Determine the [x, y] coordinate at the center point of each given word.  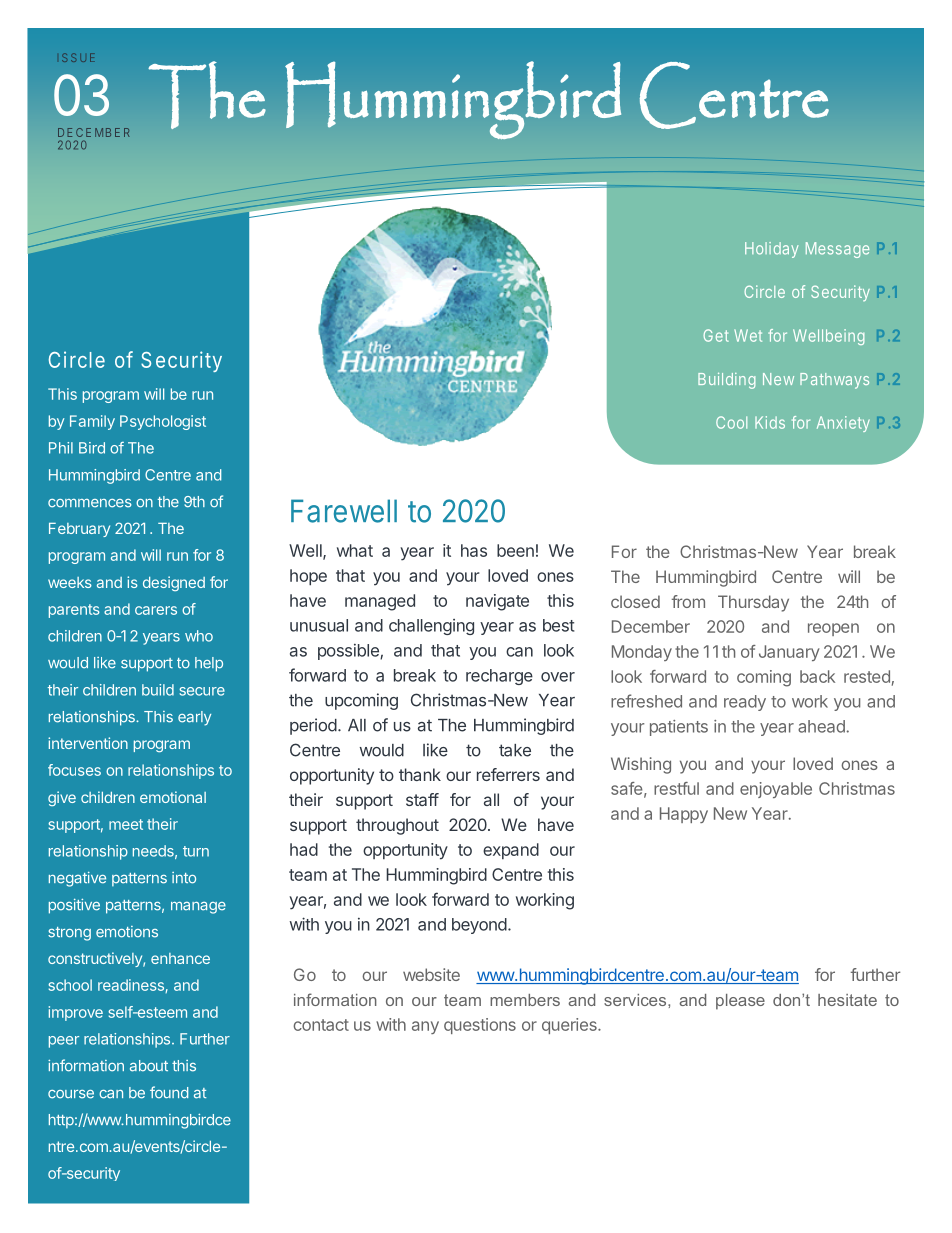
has [474, 550]
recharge [499, 677]
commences [90, 503]
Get [716, 335]
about [149, 1066]
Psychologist [163, 422]
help [209, 664]
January [789, 653]
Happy [684, 815]
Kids [770, 422]
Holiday [771, 250]
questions [480, 1026]
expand [511, 851]
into [184, 878]
